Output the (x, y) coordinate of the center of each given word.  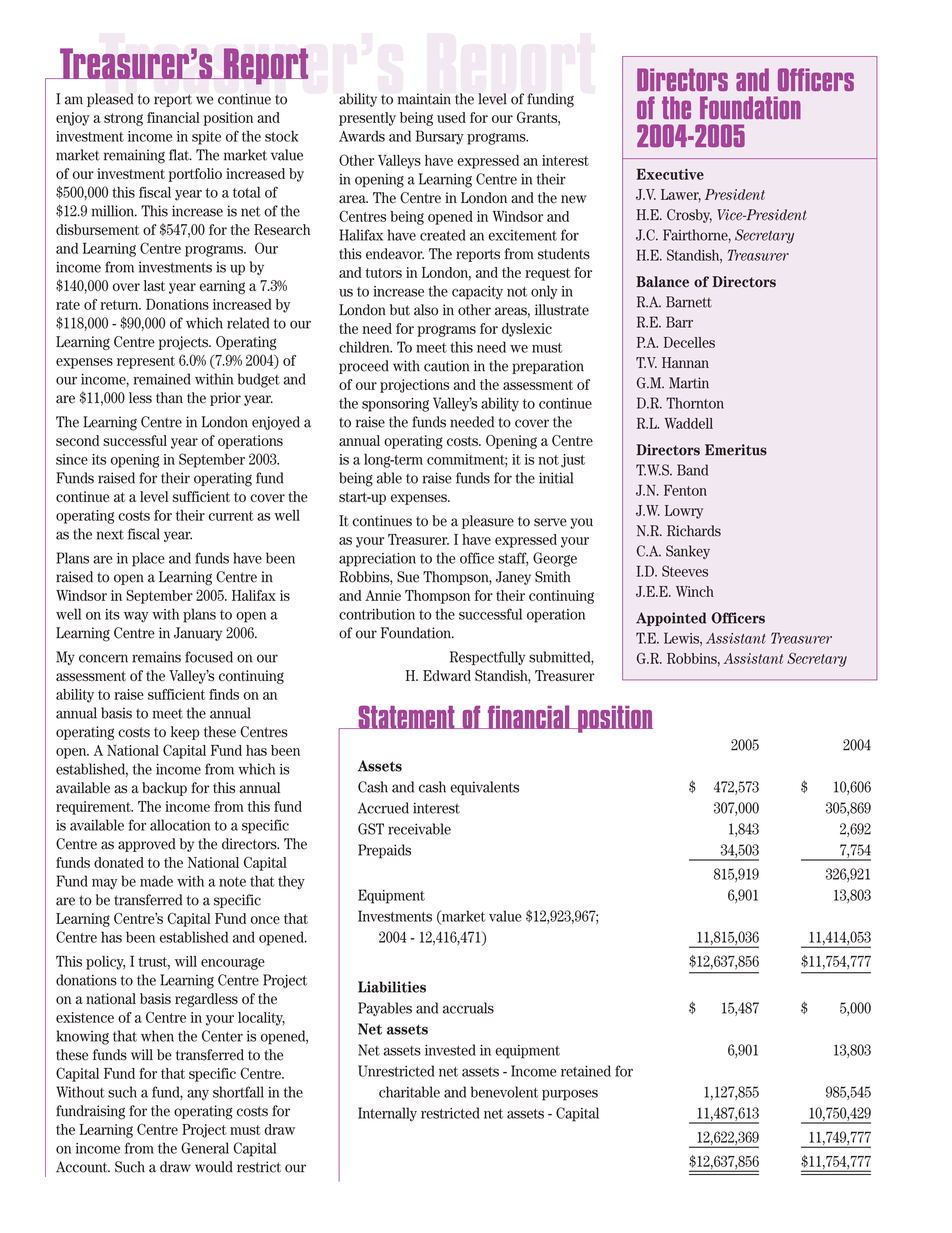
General (205, 1148)
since (72, 459)
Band (692, 470)
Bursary (440, 137)
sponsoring (395, 405)
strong (123, 119)
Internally (387, 1114)
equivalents (484, 788)
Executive (670, 174)
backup (164, 789)
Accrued (383, 808)
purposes (570, 1095)
